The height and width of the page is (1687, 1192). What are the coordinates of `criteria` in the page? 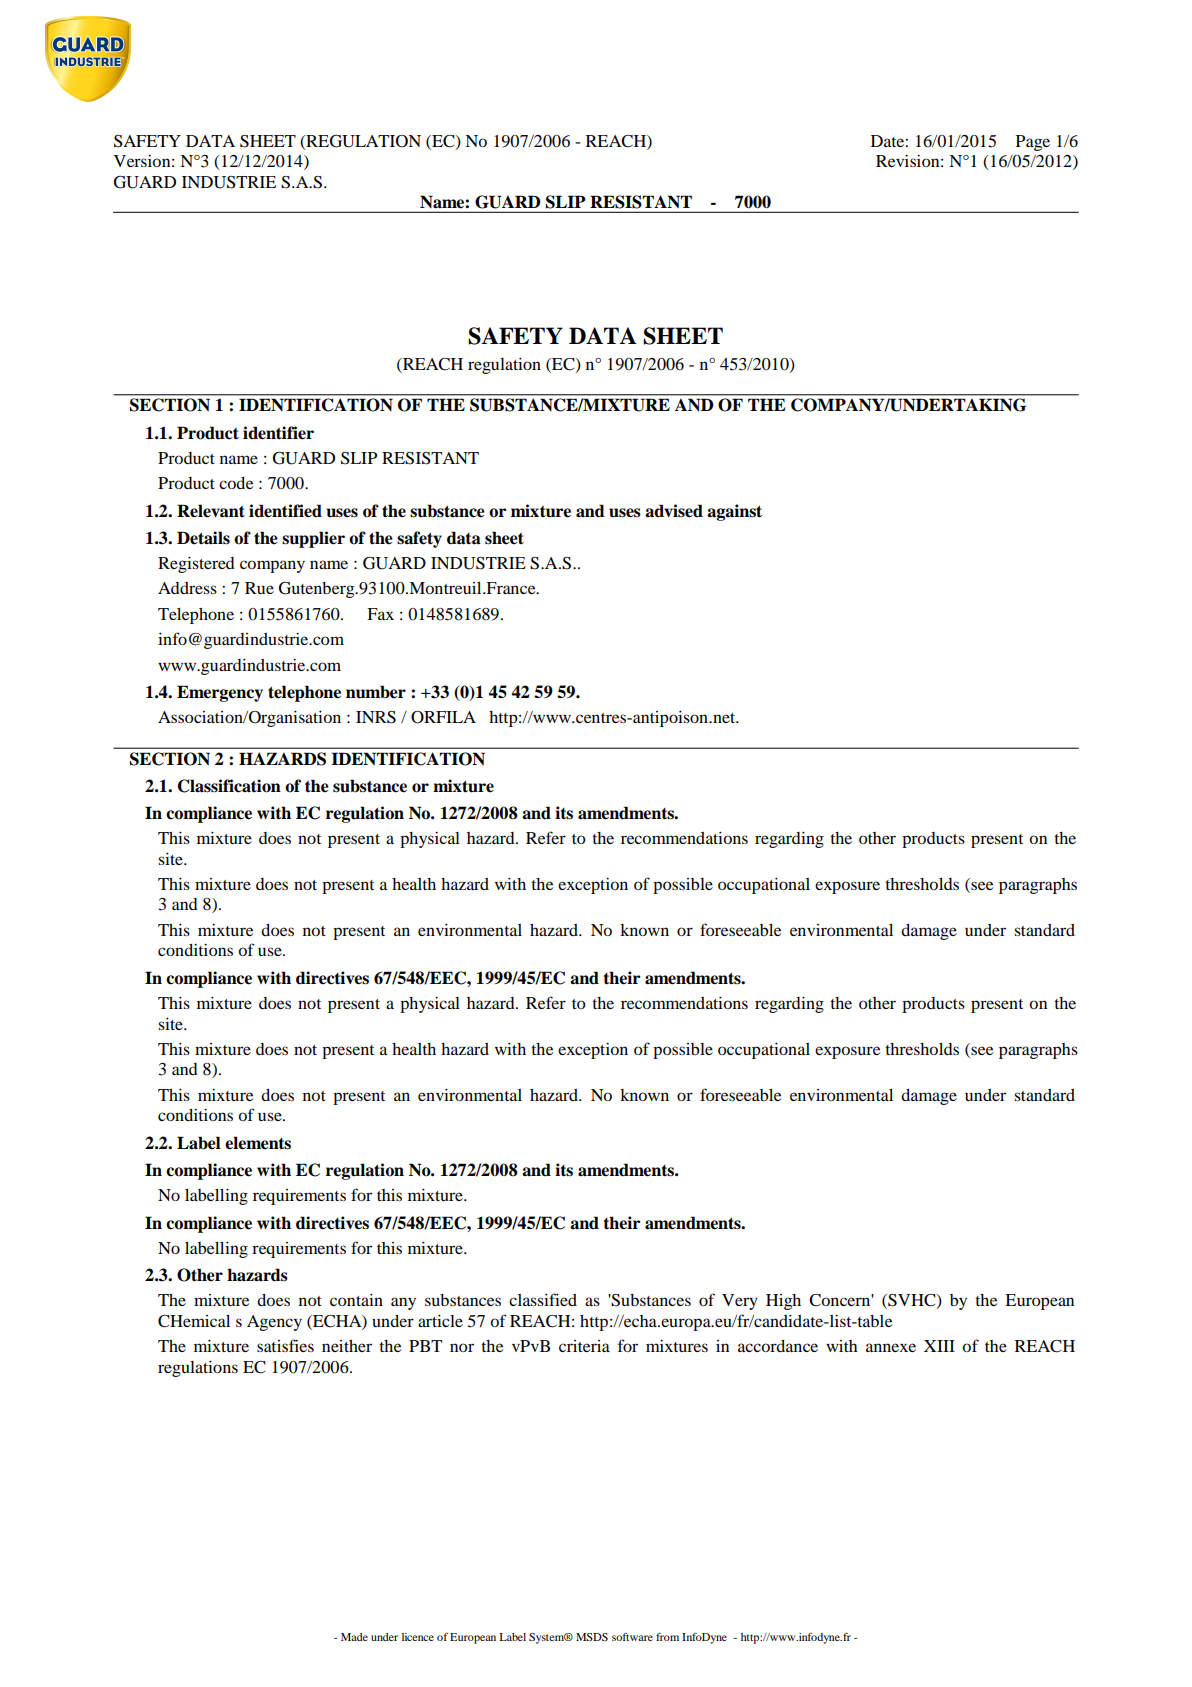 It's located at (584, 1346).
